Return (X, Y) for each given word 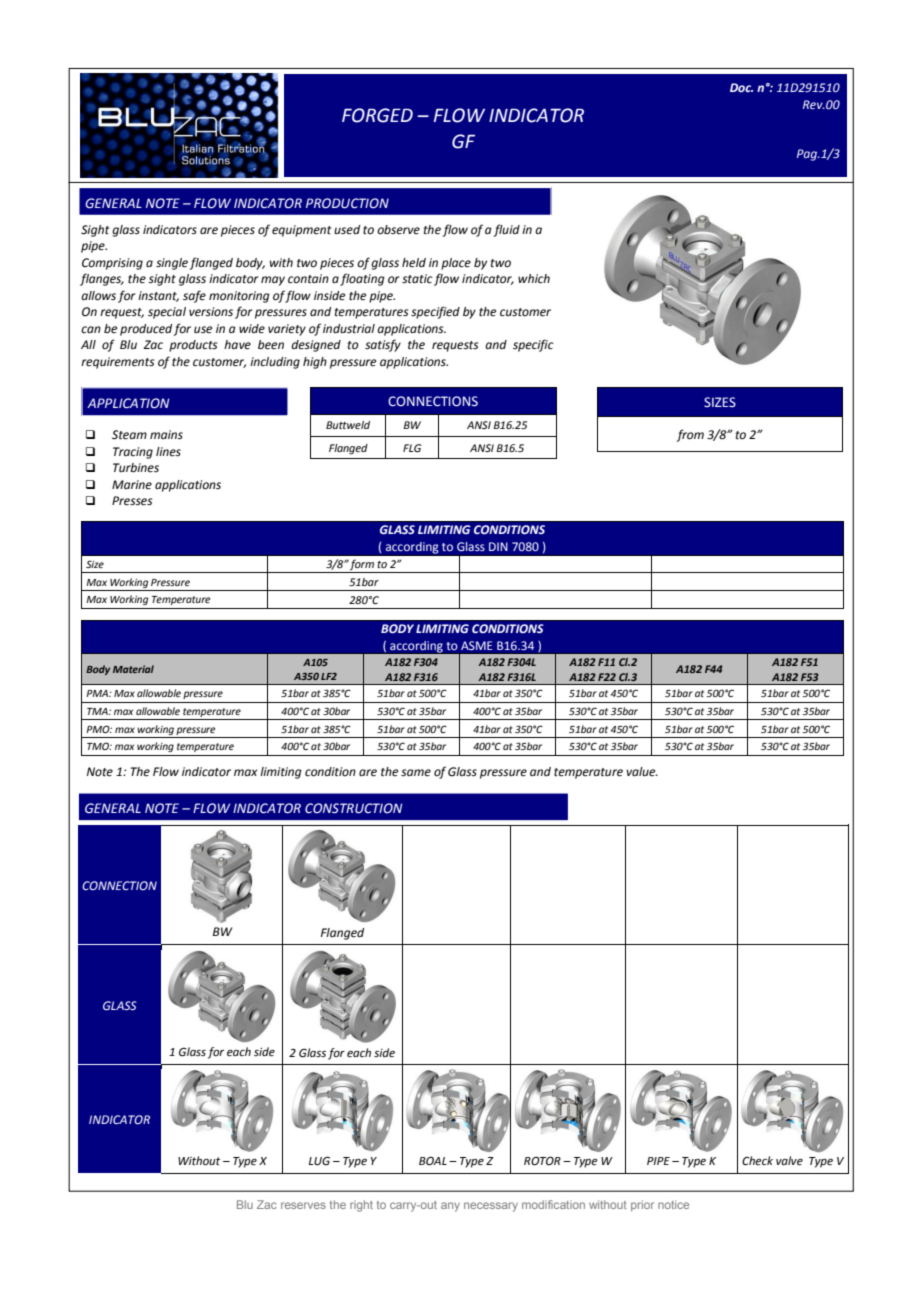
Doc (741, 87)
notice (673, 1204)
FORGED (377, 115)
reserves (303, 1205)
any (450, 1207)
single (172, 264)
